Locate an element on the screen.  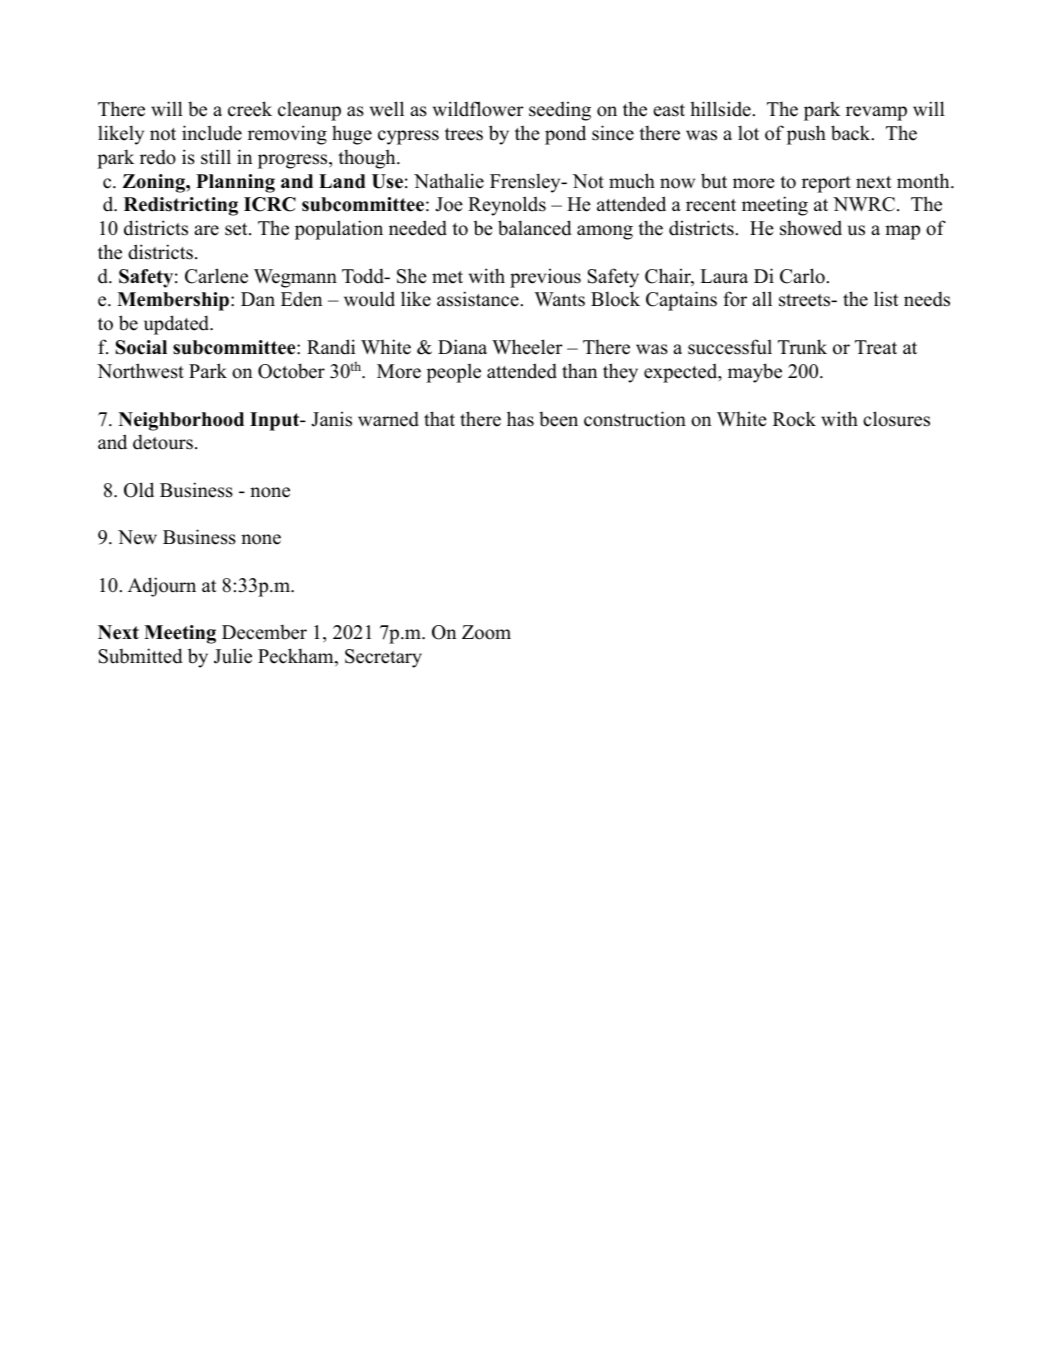
Rock is located at coordinates (794, 419).
